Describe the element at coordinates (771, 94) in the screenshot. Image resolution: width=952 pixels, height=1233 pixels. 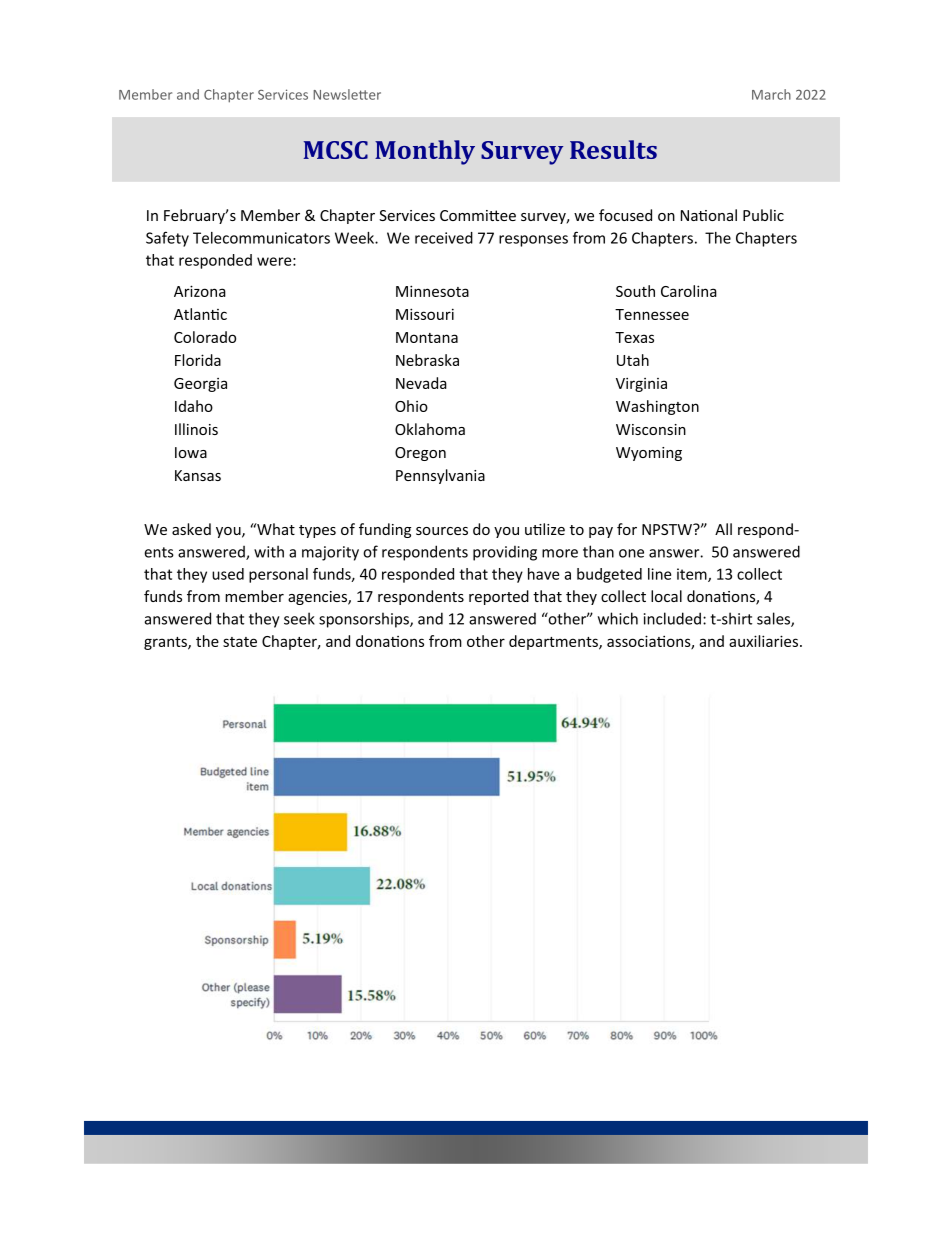
I see `March` at that location.
